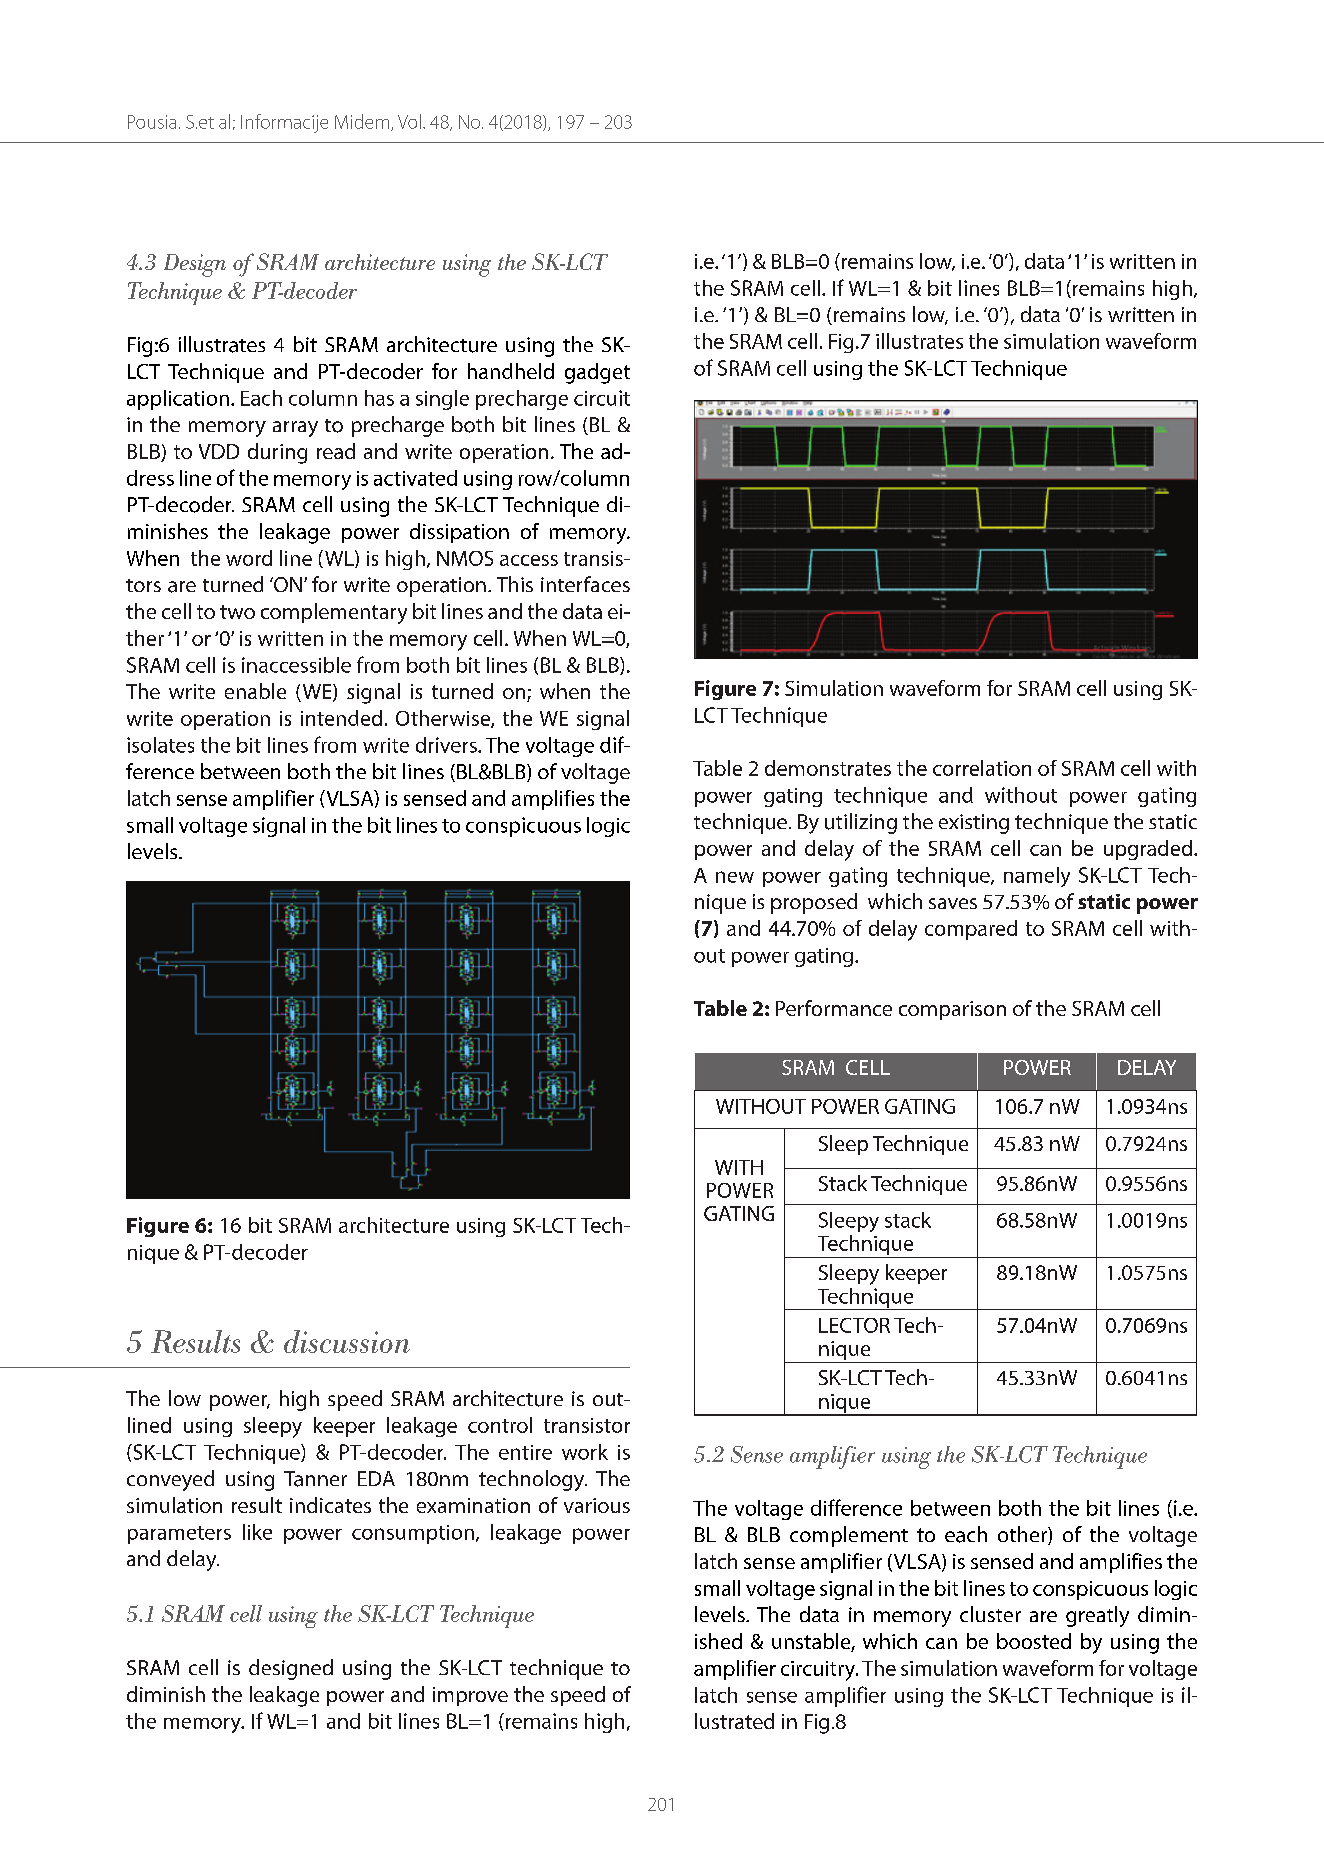 The width and height of the screenshot is (1324, 1872). Describe the element at coordinates (257, 1532) in the screenshot. I see `like` at that location.
